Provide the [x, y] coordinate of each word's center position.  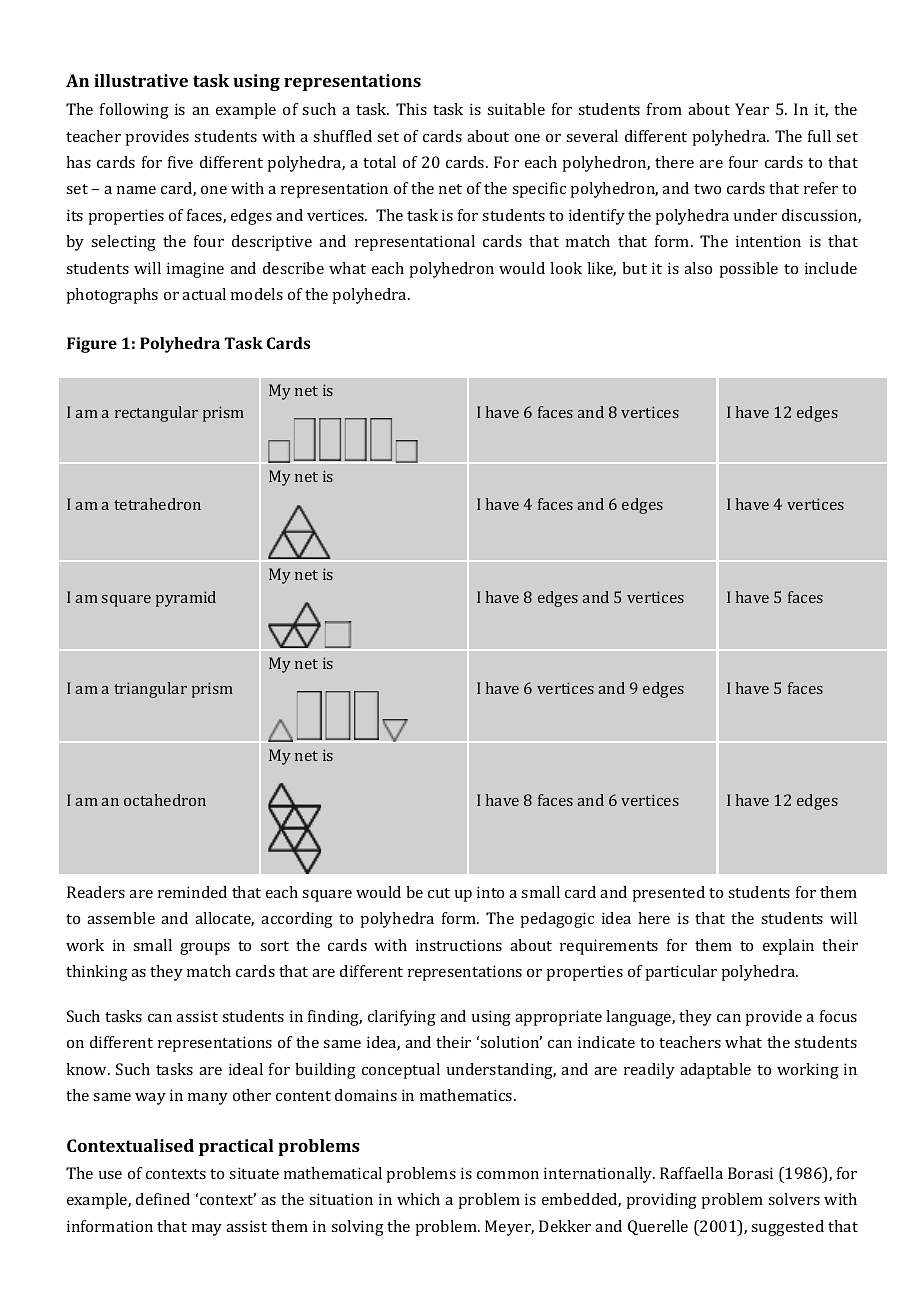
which [418, 1199]
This [411, 109]
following [134, 111]
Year [752, 109]
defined [163, 1199]
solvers [794, 1199]
